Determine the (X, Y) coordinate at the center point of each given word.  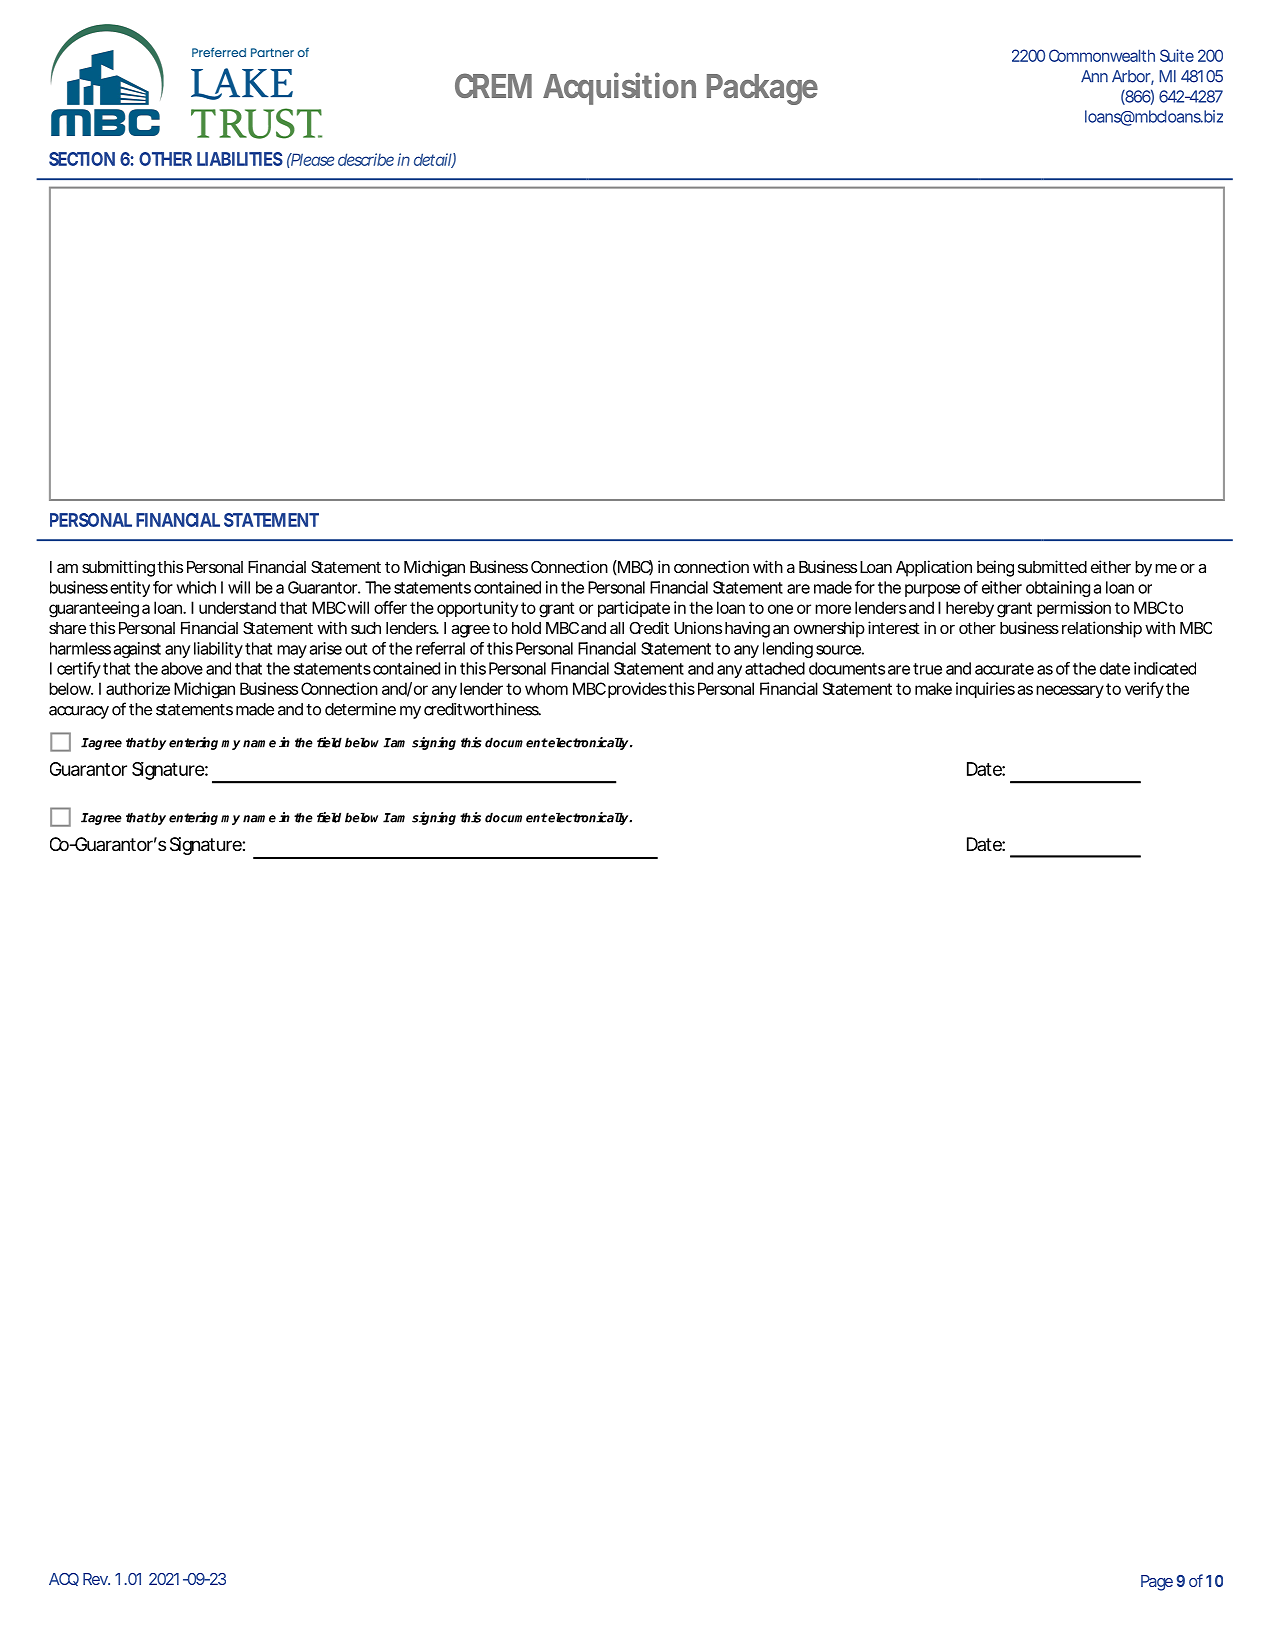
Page (1157, 1583)
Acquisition (619, 88)
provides (637, 690)
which (196, 587)
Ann (1094, 76)
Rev (96, 1579)
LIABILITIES (240, 159)
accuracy (79, 712)
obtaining (1058, 589)
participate (634, 609)
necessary (1070, 691)
